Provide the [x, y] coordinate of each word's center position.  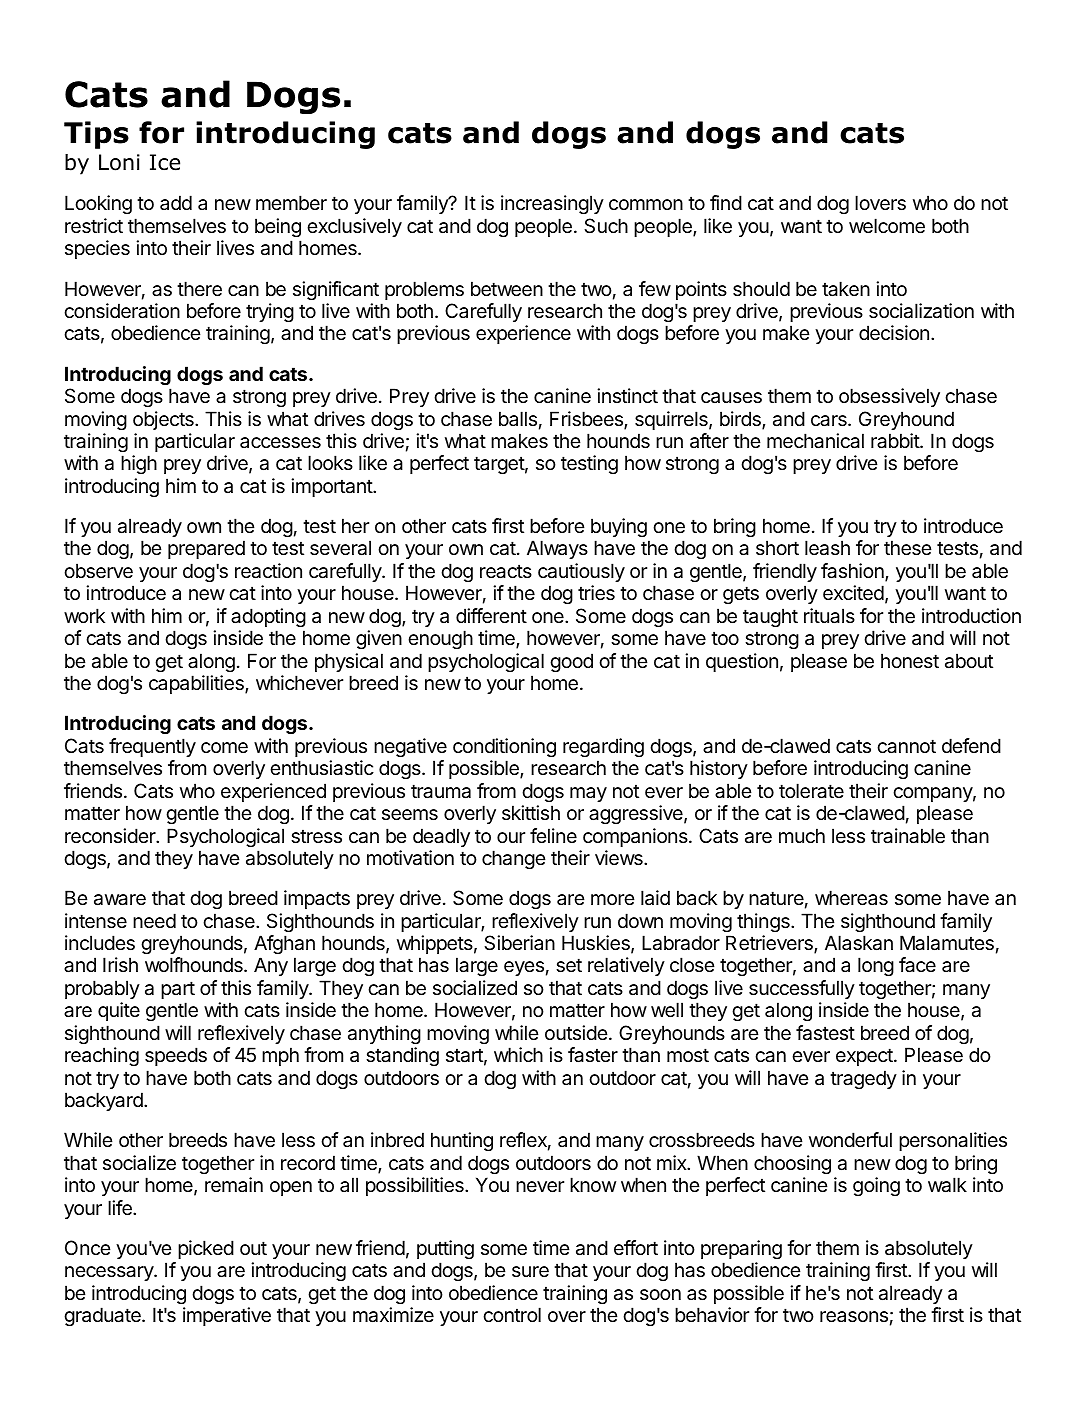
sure [530, 1272]
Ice [165, 162]
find [726, 202]
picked [206, 1249]
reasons [854, 1317]
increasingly [552, 204]
